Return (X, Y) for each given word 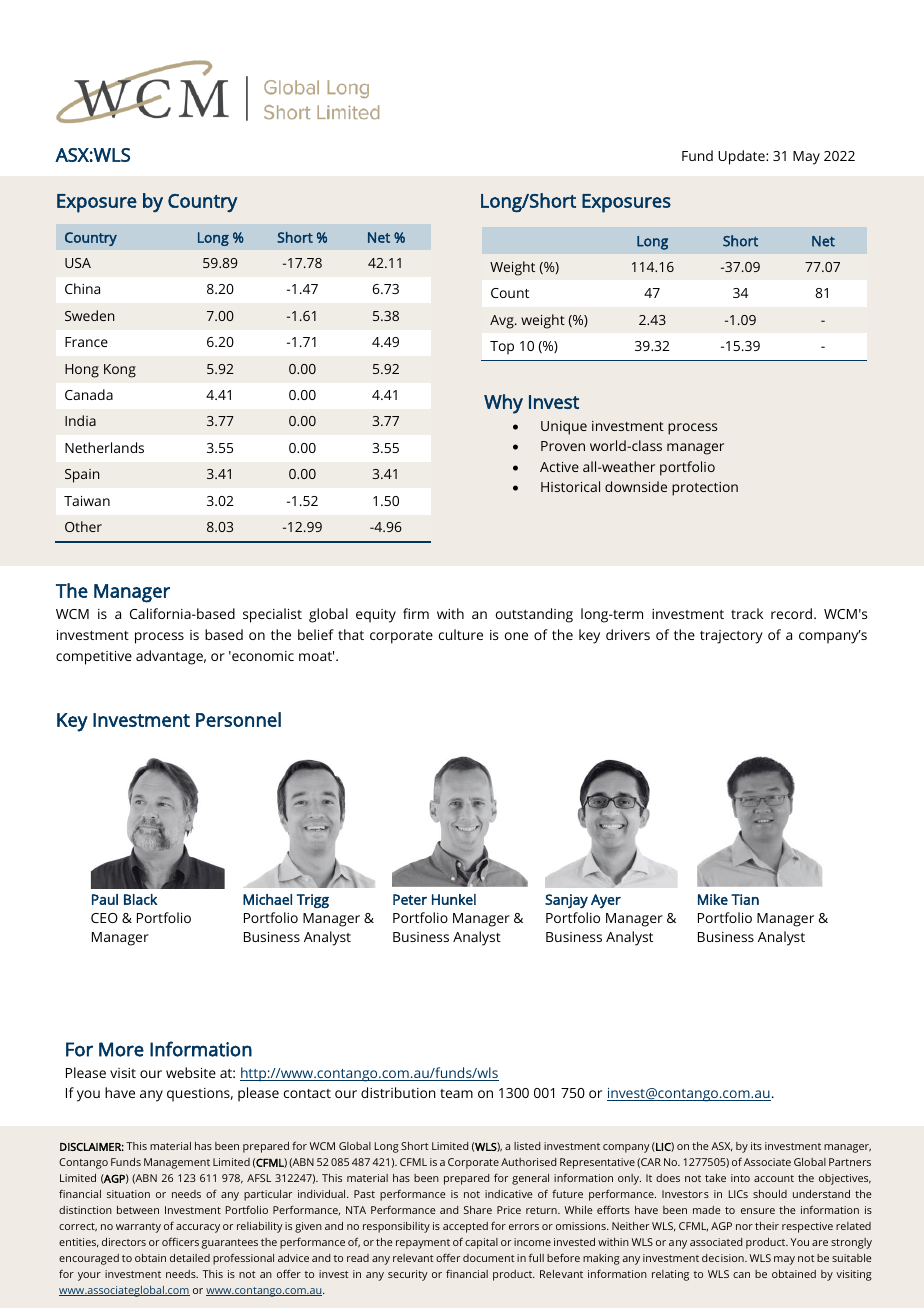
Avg (503, 322)
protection (705, 489)
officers (180, 1241)
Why (503, 404)
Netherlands (104, 447)
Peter (410, 899)
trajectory (731, 637)
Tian (745, 899)
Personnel (238, 719)
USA (78, 263)
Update (742, 157)
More (121, 1049)
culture (461, 634)
